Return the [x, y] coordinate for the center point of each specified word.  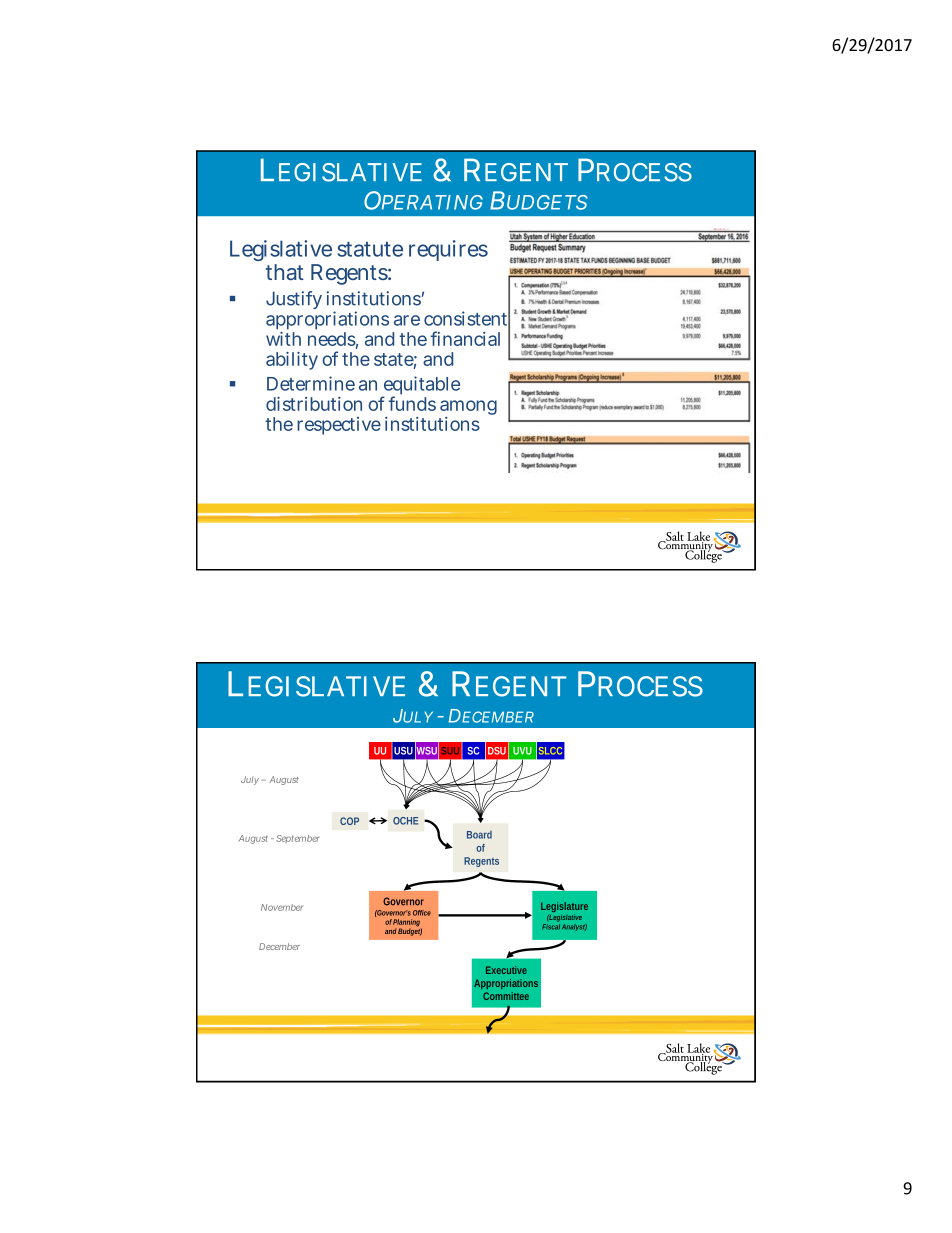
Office [422, 913]
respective [339, 426]
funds [412, 403]
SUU [451, 750]
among [468, 409]
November [282, 907]
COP [349, 821]
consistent [467, 319]
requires [448, 250]
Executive [506, 970]
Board [479, 835]
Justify [294, 300]
